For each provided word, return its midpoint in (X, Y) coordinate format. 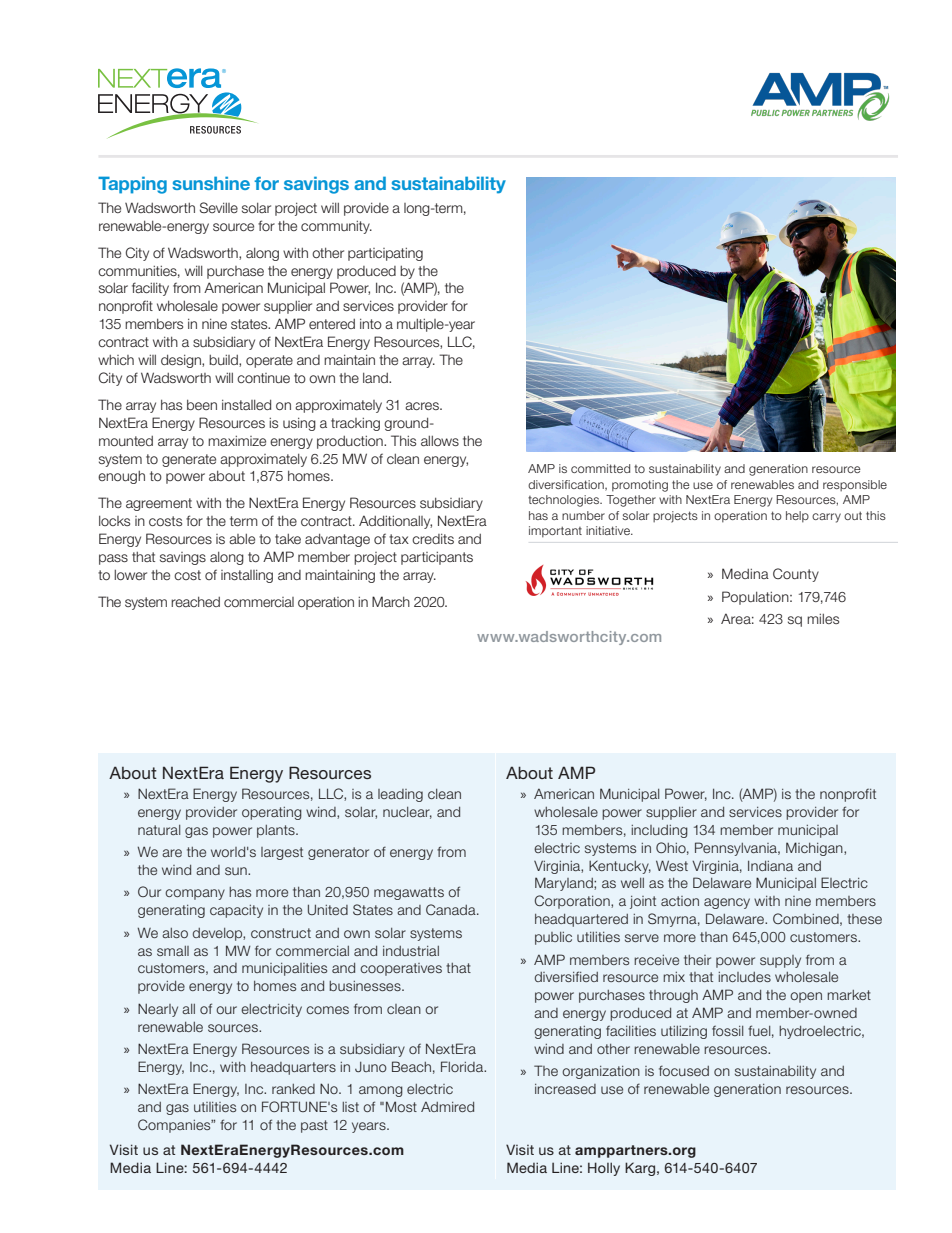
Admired (447, 1107)
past (314, 1126)
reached (195, 602)
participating (385, 254)
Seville (219, 207)
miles (823, 619)
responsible (855, 485)
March (391, 601)
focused (684, 1070)
